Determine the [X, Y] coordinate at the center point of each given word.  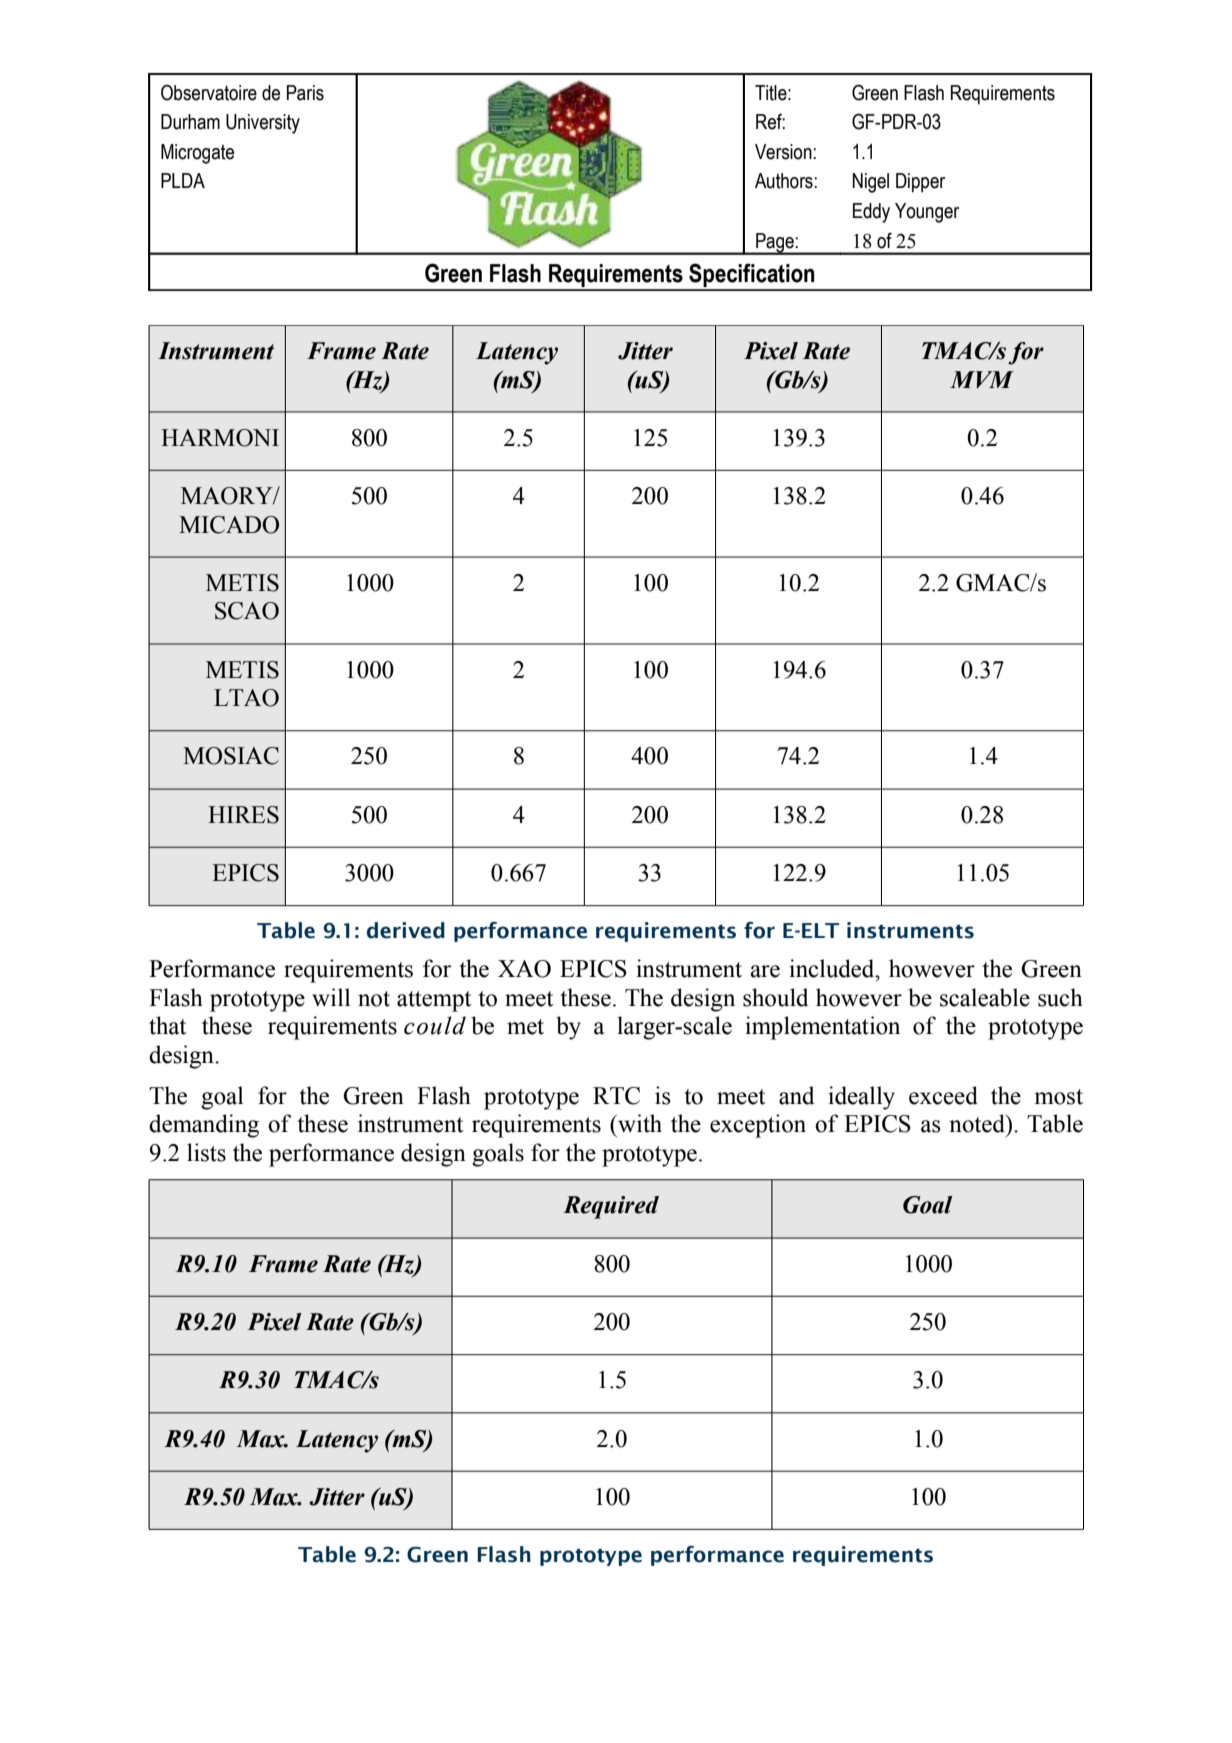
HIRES [243, 815]
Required [611, 1207]
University [263, 124]
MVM [982, 380]
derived [406, 930]
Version [784, 152]
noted [978, 1123]
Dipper [920, 183]
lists [206, 1152]
